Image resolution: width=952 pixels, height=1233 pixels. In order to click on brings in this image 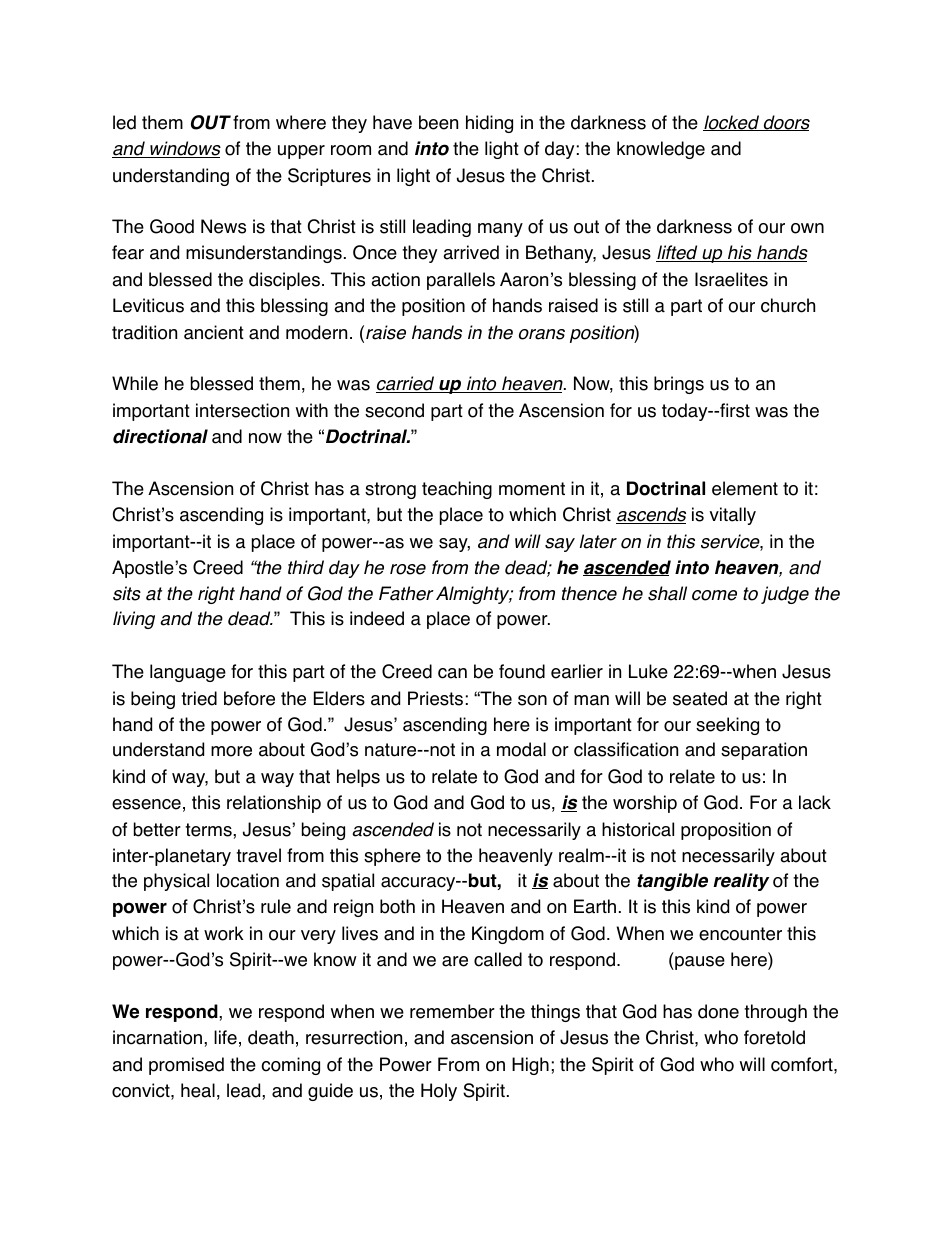, I will do `click(679, 385)`.
